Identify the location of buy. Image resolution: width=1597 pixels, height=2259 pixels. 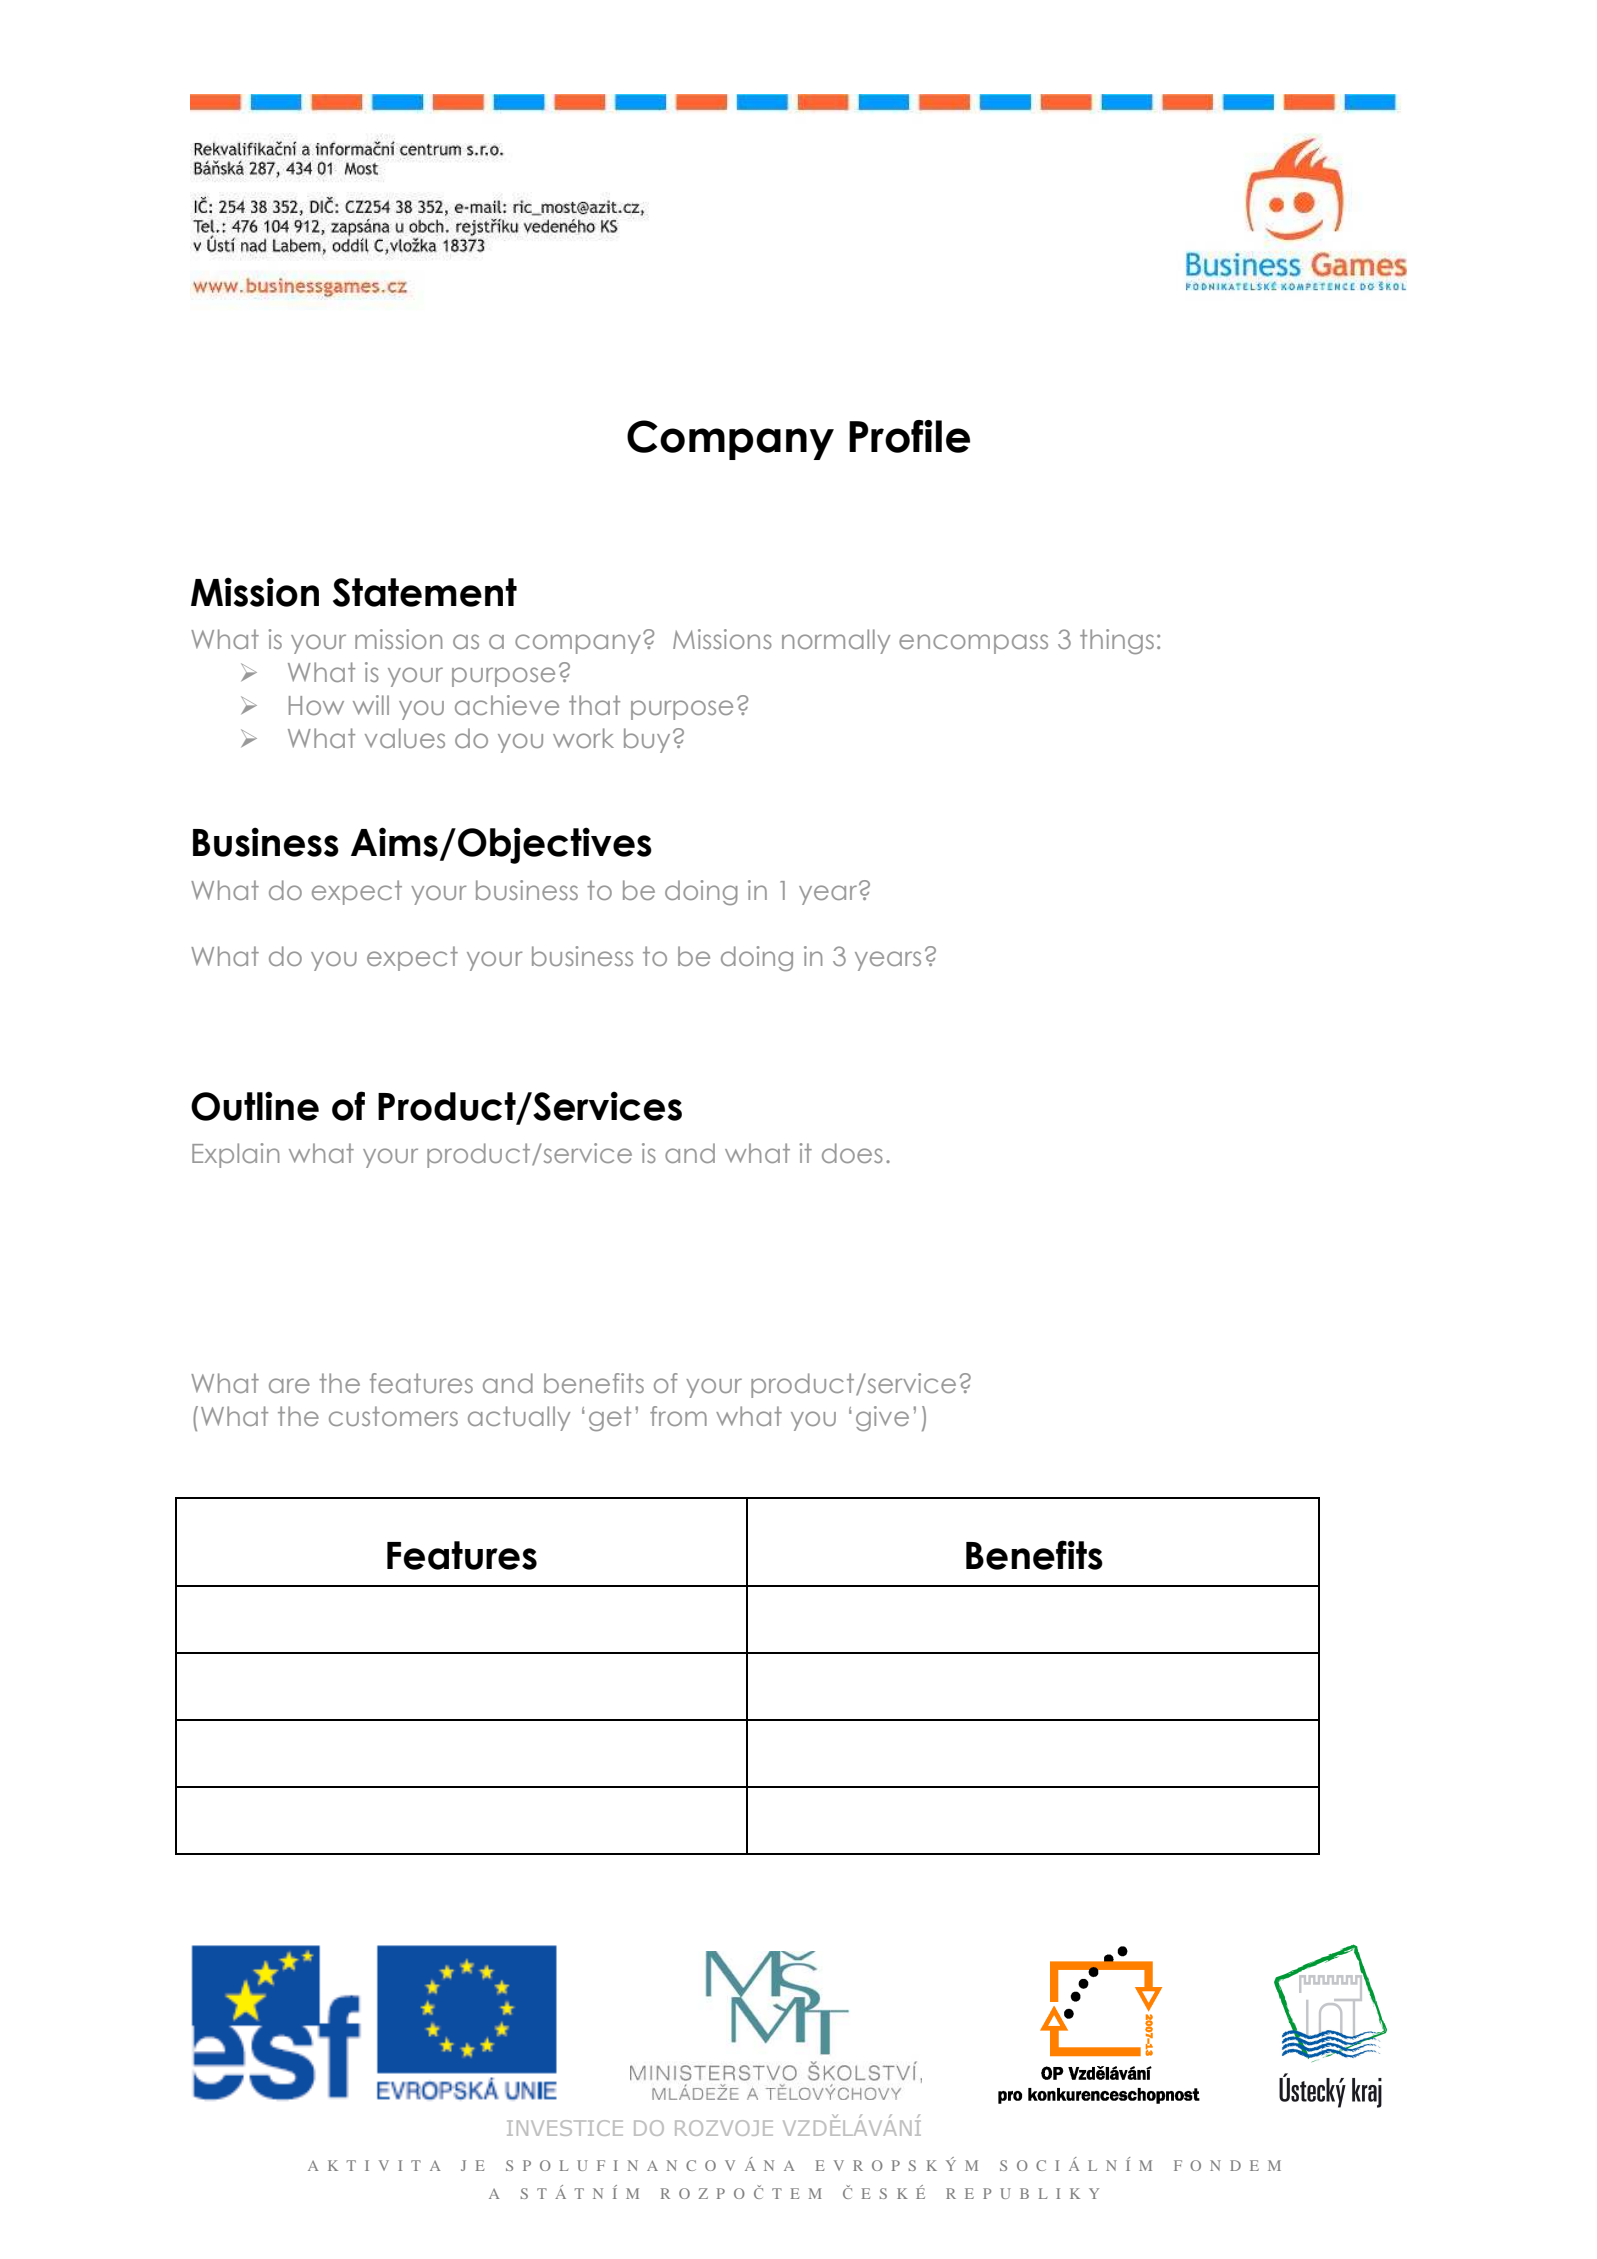
(647, 740).
